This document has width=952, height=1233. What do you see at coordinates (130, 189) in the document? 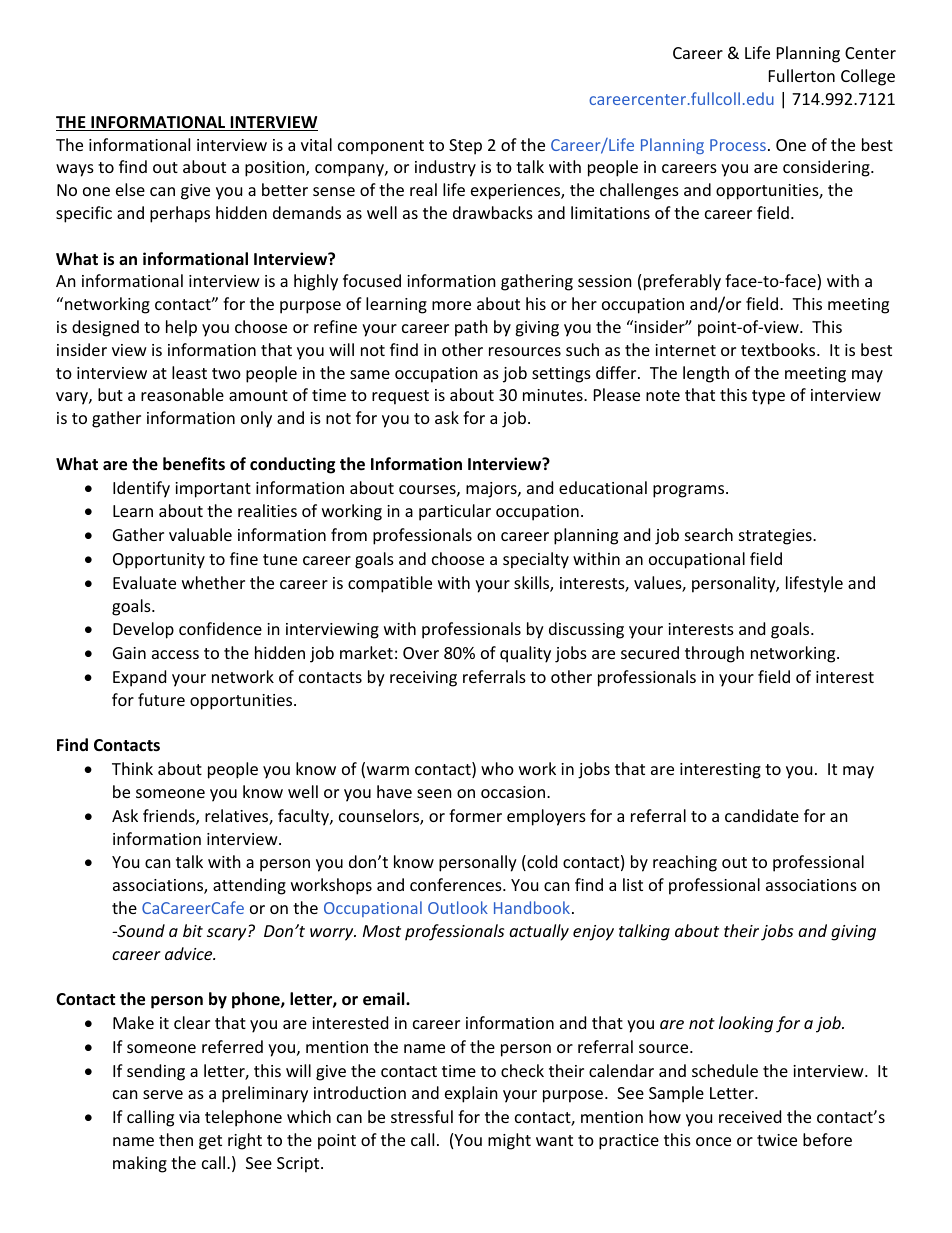
I see `else` at bounding box center [130, 189].
